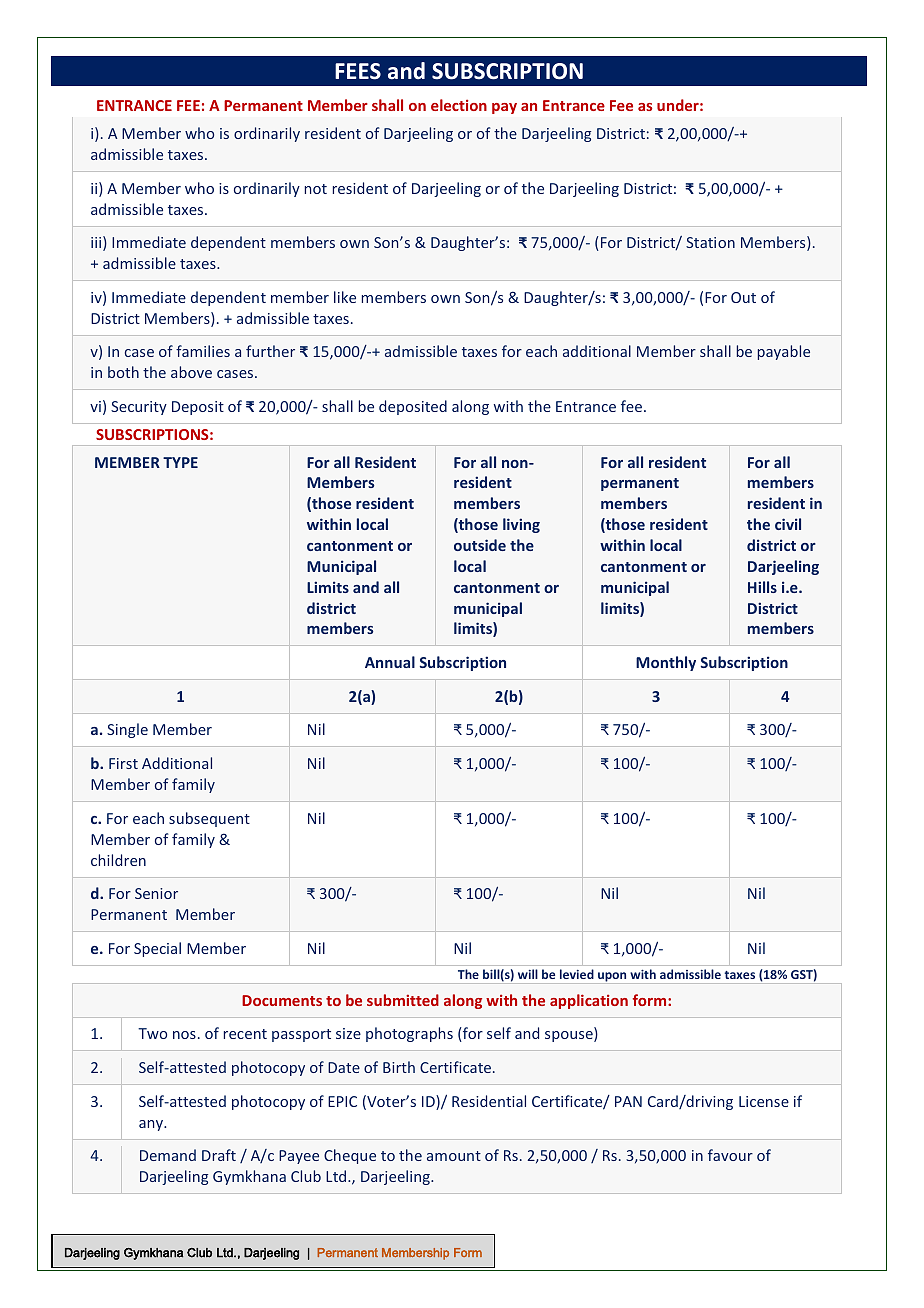  What do you see at coordinates (316, 189) in the page?
I see `not` at bounding box center [316, 189].
